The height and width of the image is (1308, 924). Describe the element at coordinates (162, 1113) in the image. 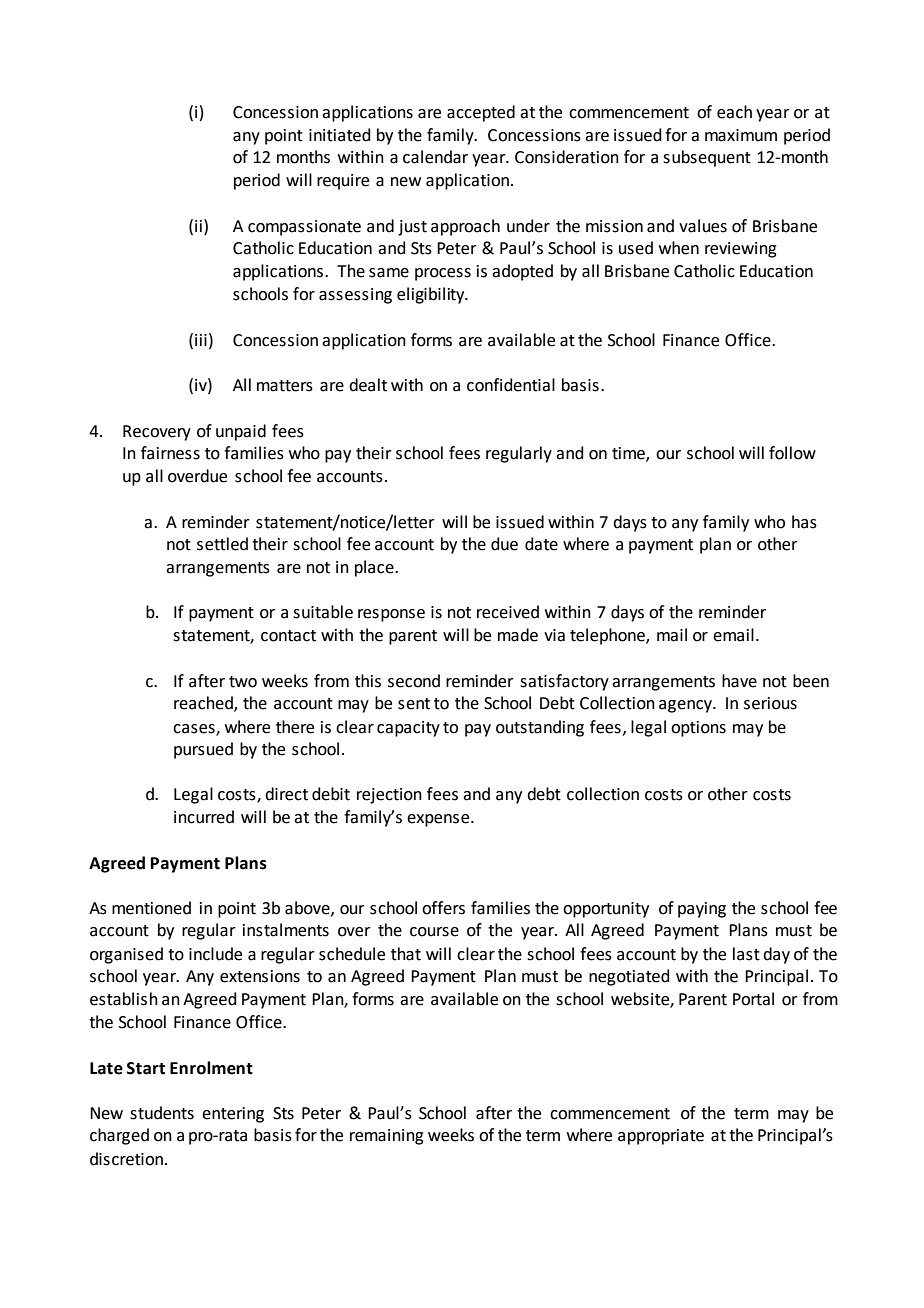

I see `students` at that location.
